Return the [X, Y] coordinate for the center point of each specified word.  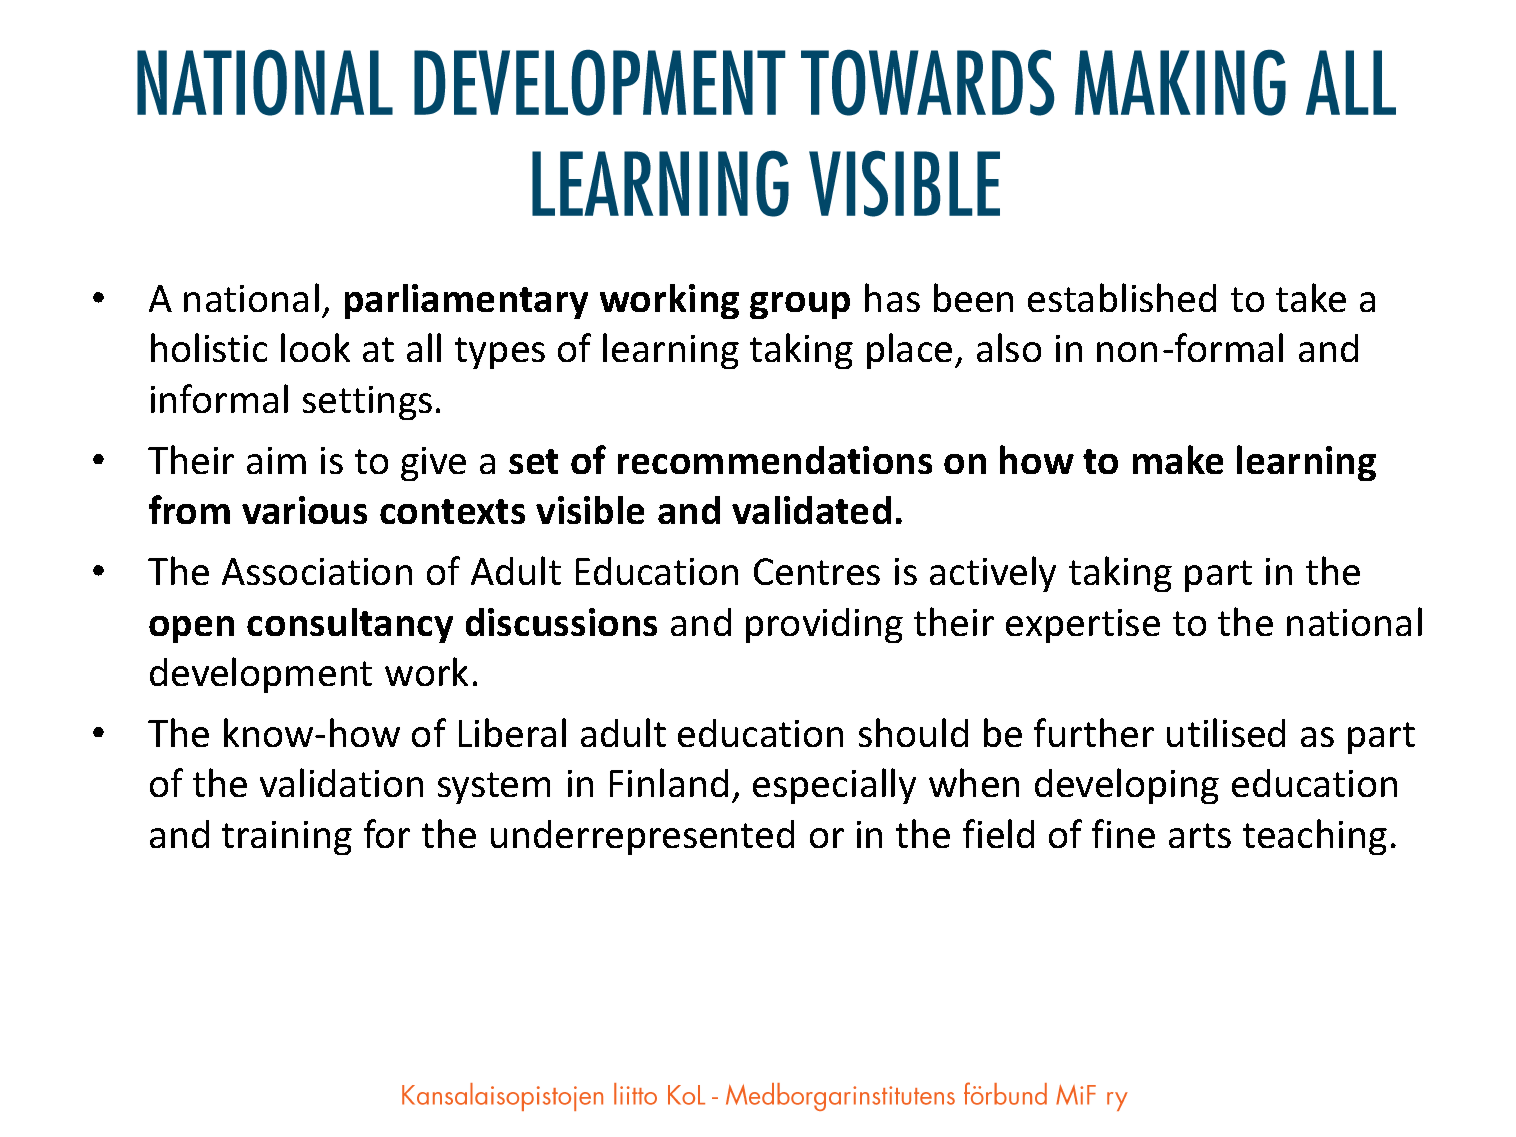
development [261, 675]
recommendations [775, 460]
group [800, 305]
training [287, 838]
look [315, 347]
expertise [1083, 626]
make [1178, 459]
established [1122, 297]
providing [824, 625]
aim [276, 460]
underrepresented [642, 837]
